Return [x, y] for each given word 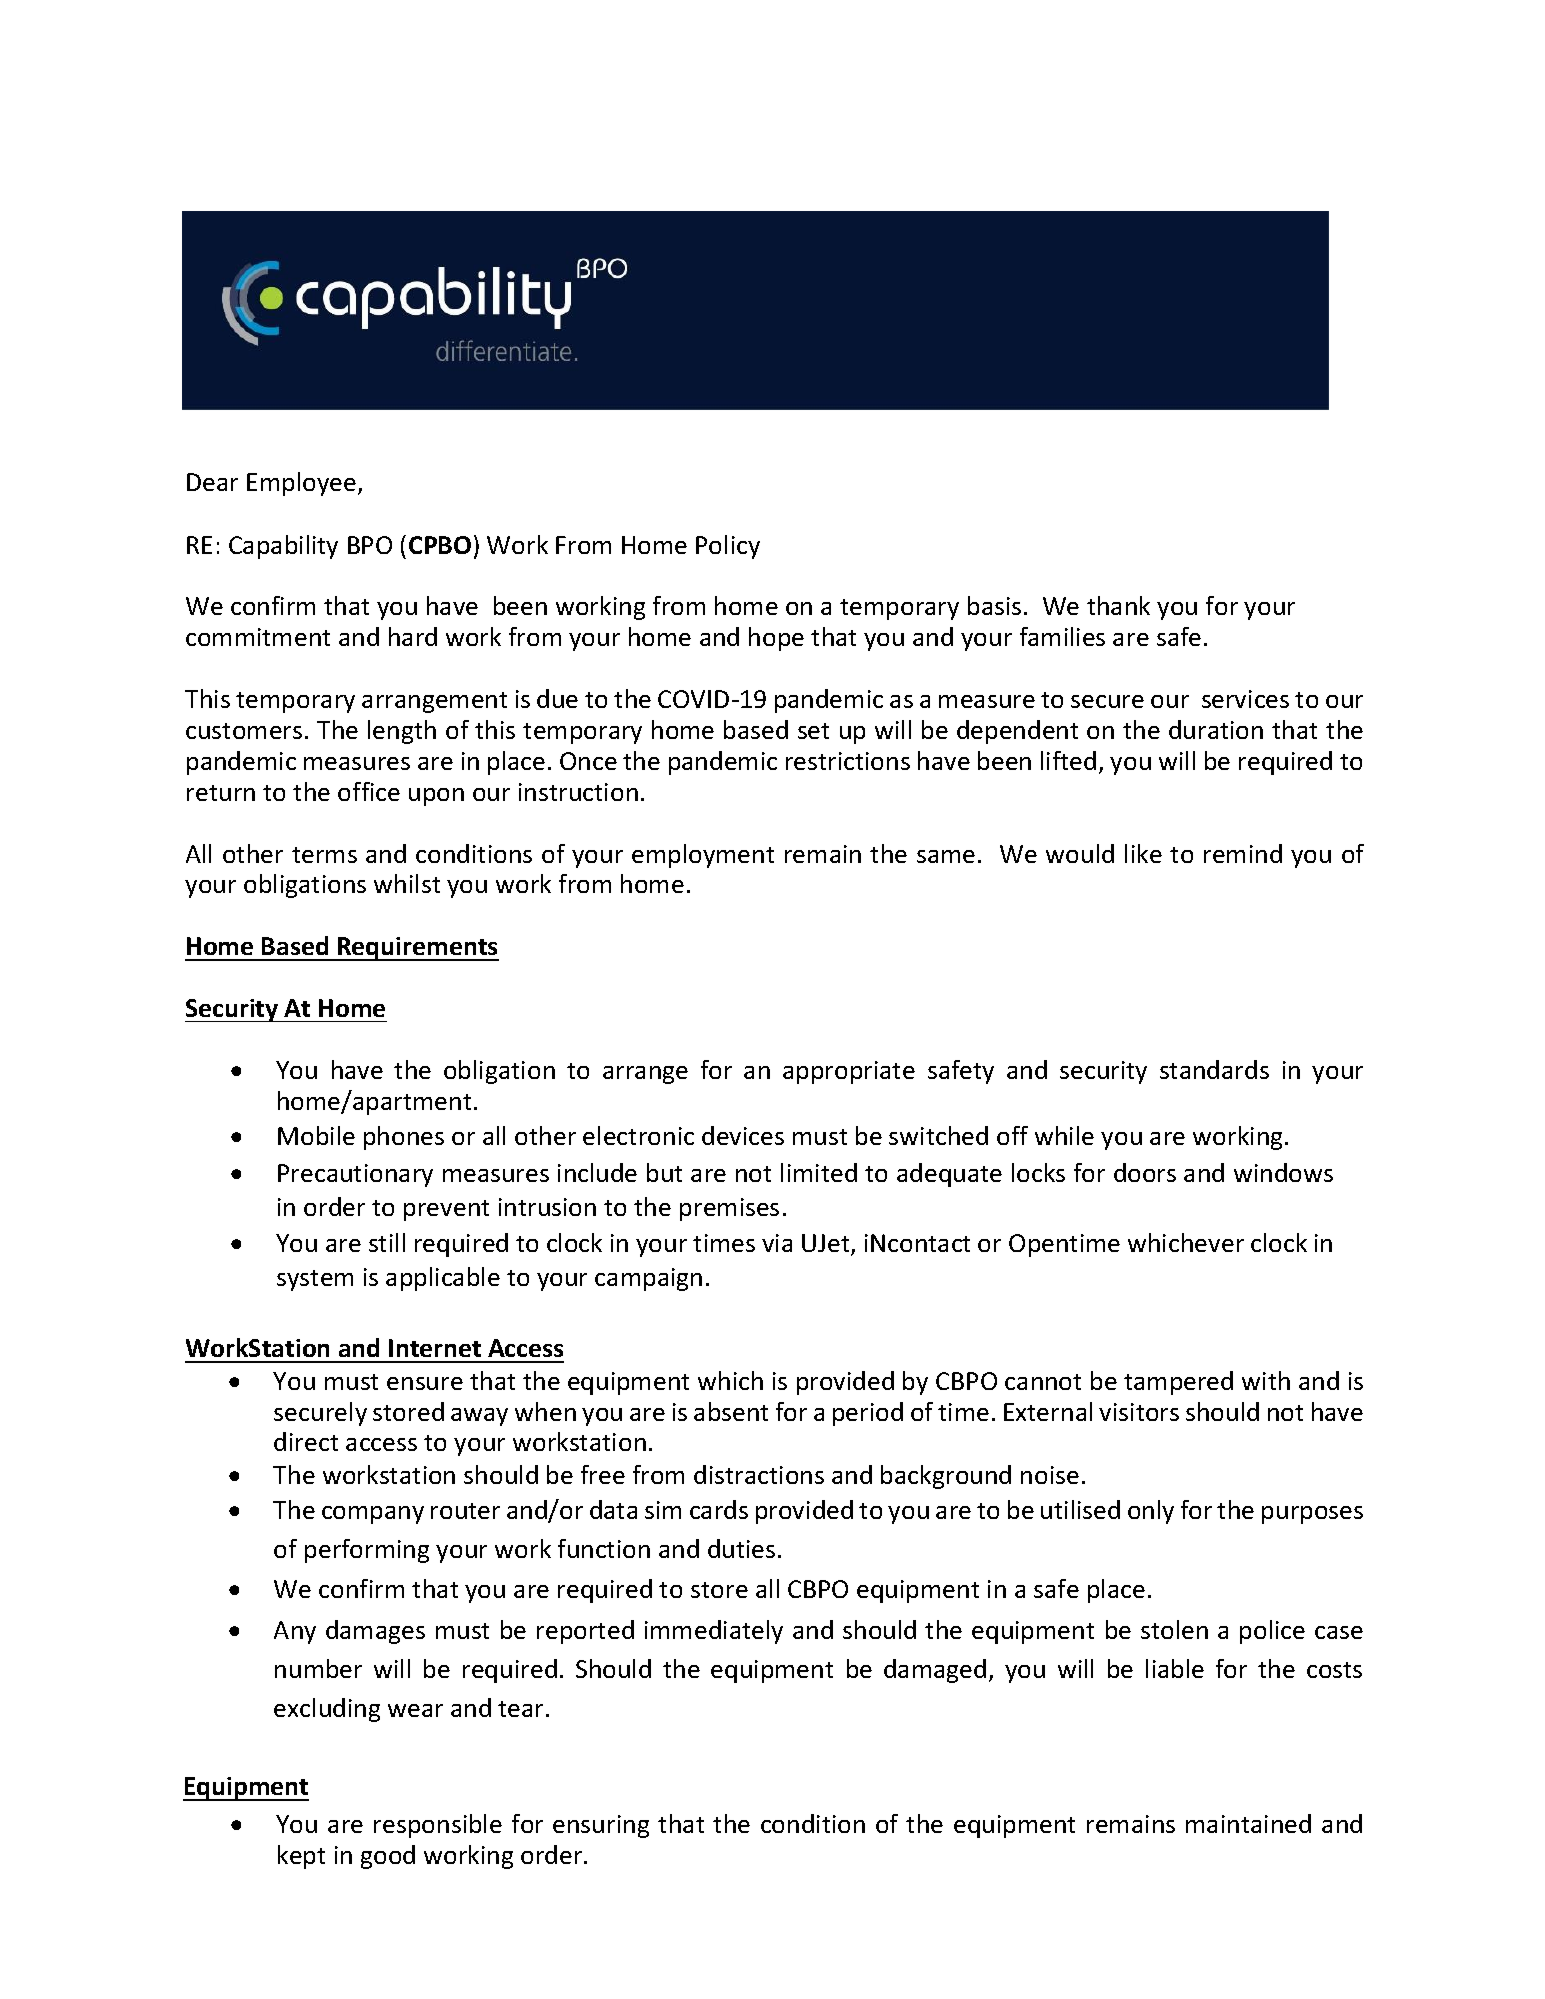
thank [1118, 605]
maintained [1248, 1823]
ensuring [601, 1826]
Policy [728, 547]
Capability [283, 547]
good [388, 1857]
